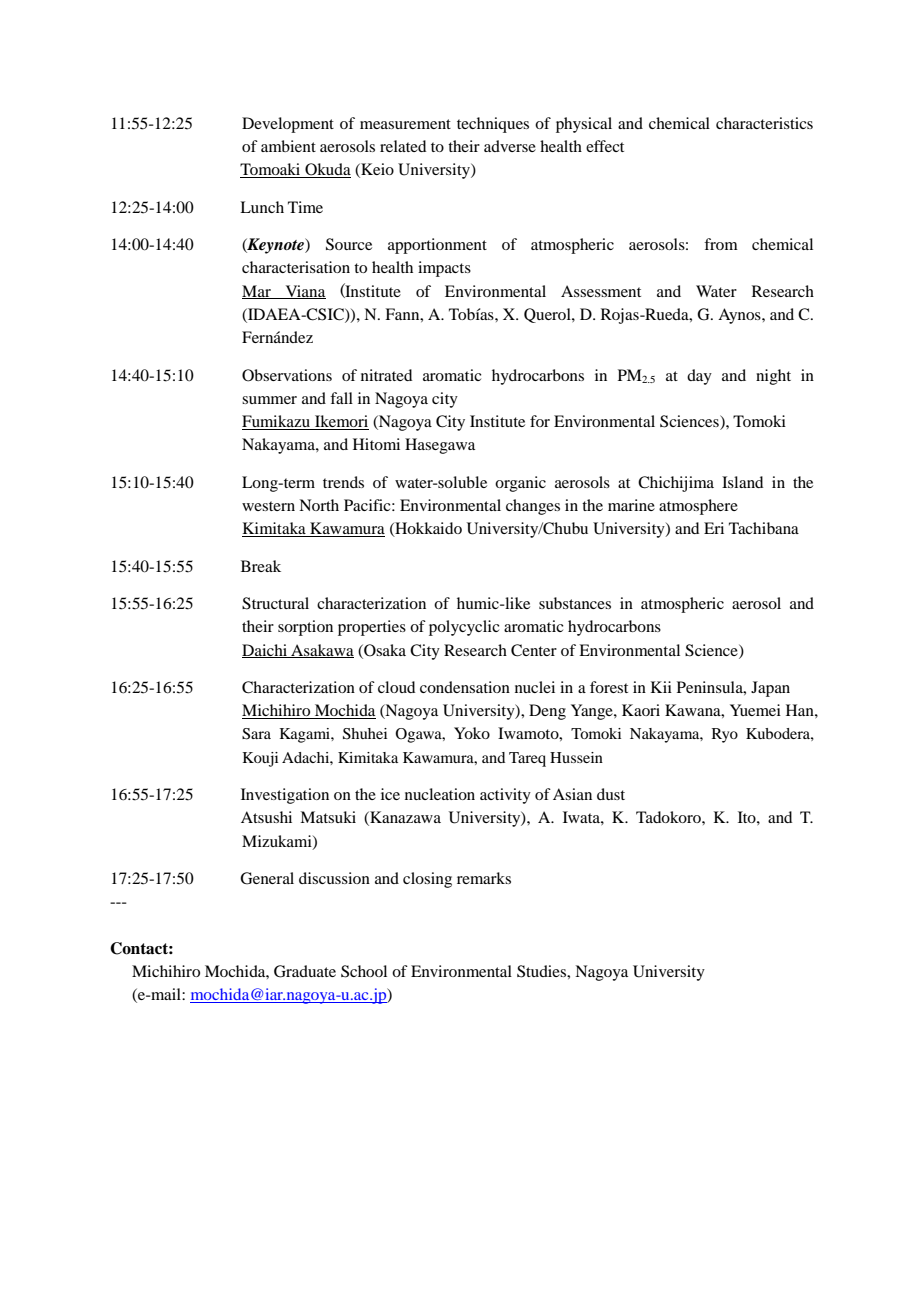 This screenshot has width=924, height=1308. Describe the element at coordinates (510, 146) in the screenshot. I see `adverse` at that location.
